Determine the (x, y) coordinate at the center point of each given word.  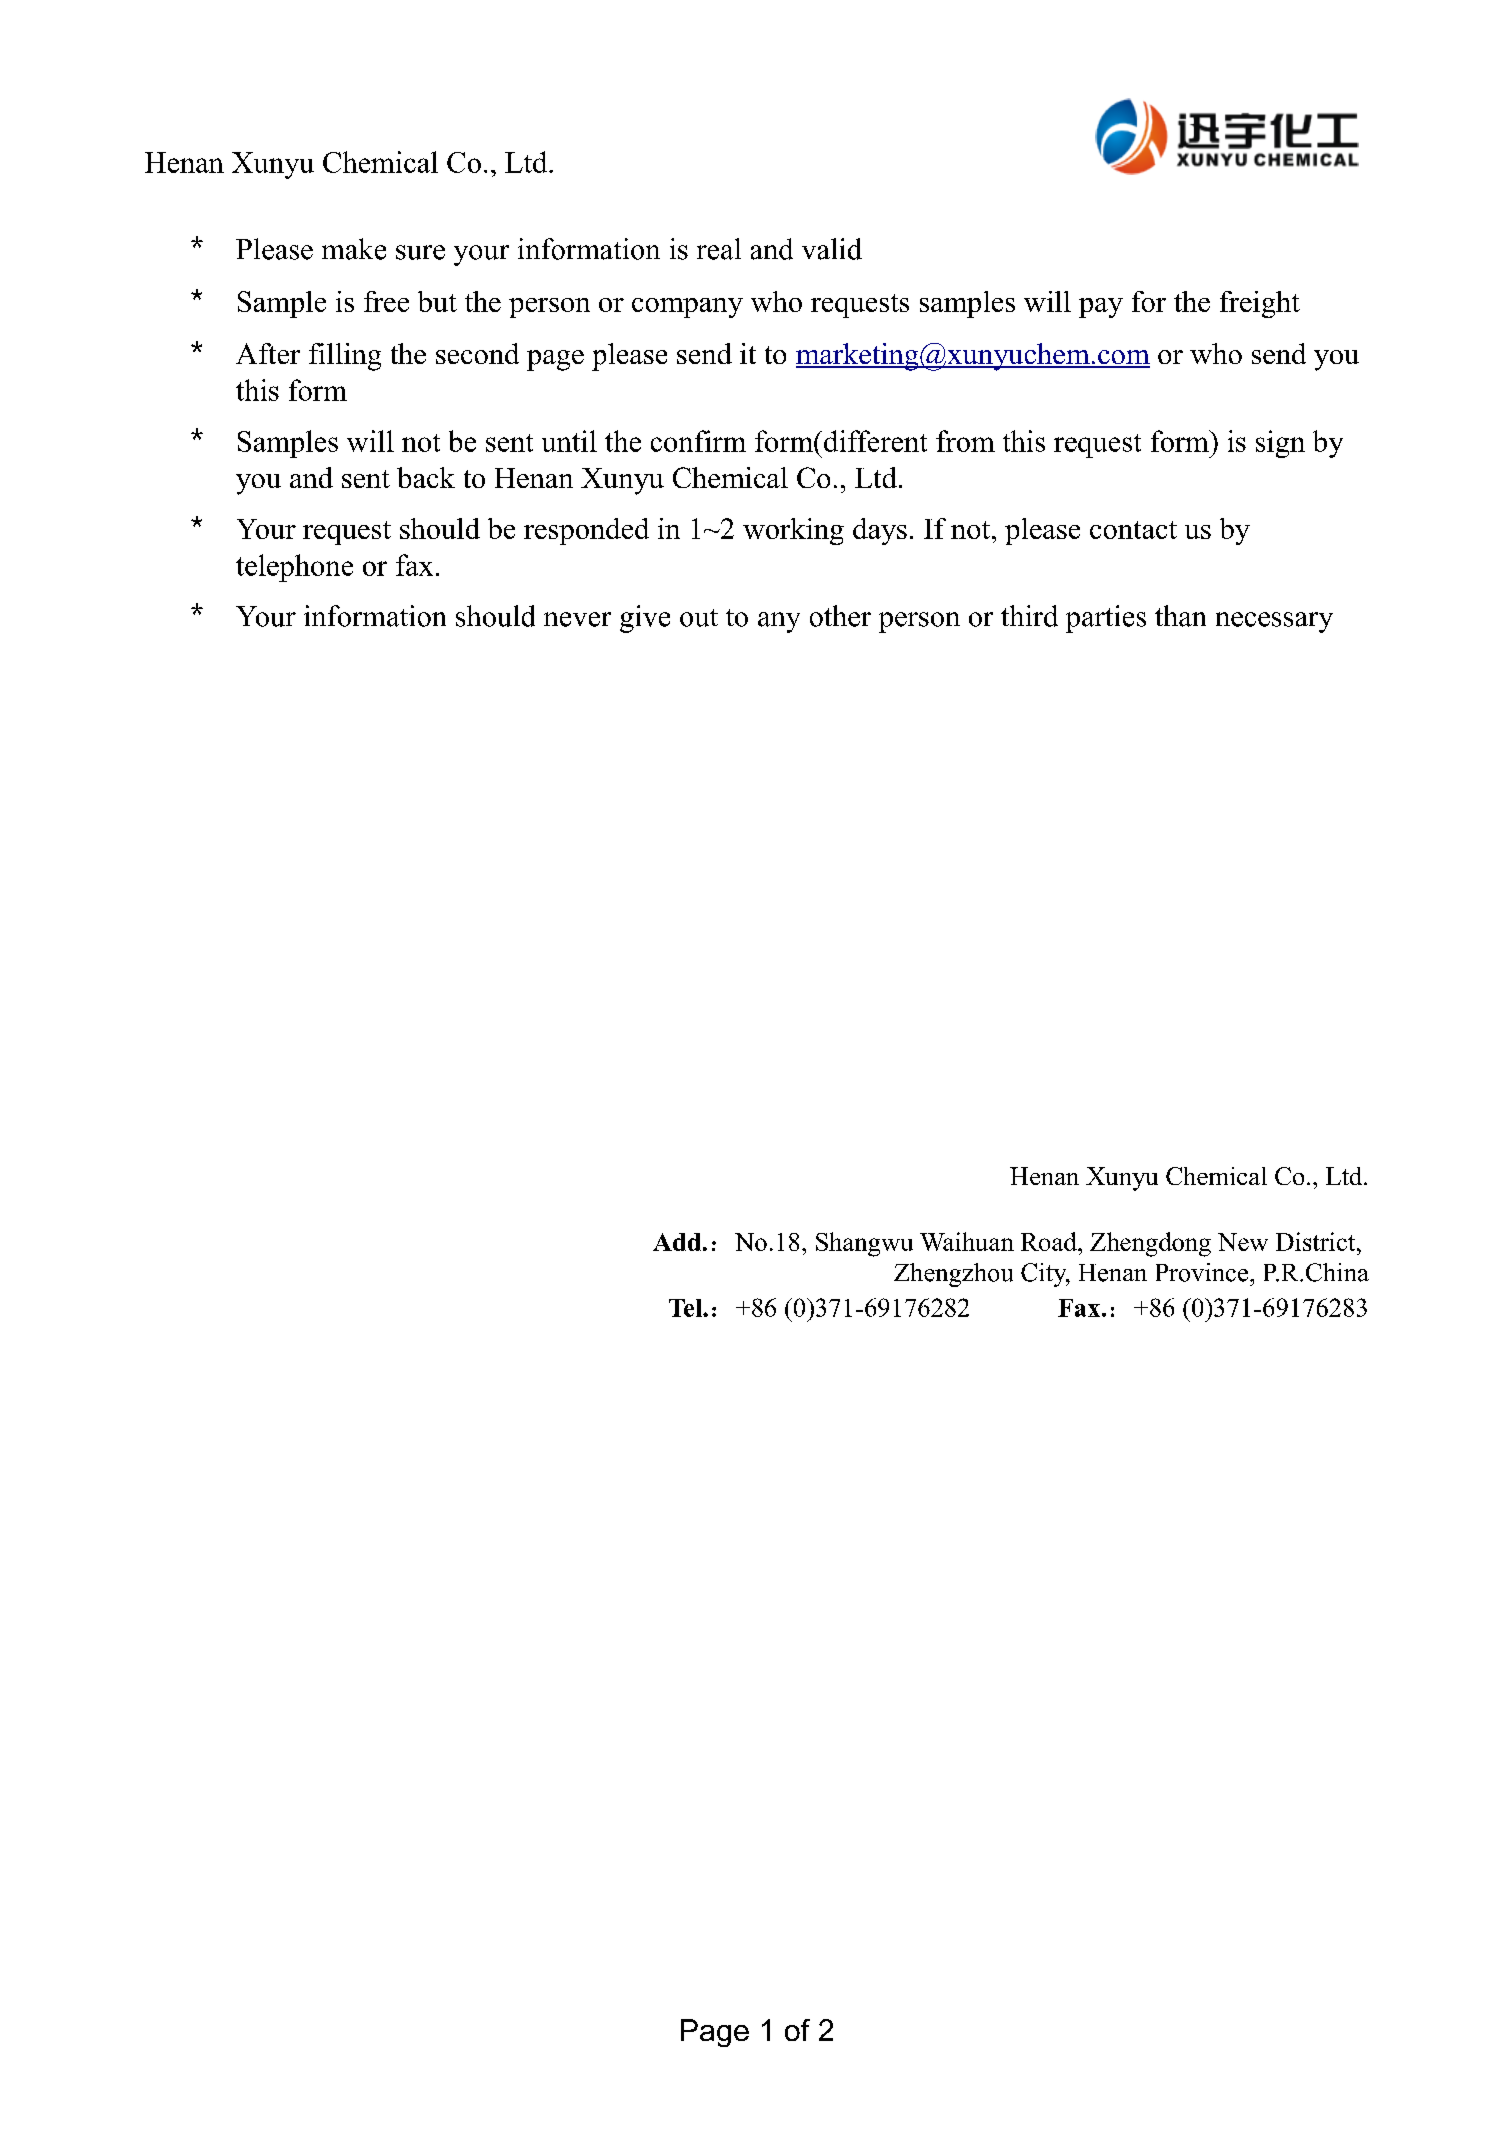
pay (1101, 308)
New (1243, 1242)
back (426, 477)
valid (832, 249)
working (793, 531)
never (577, 619)
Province (1203, 1272)
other (840, 616)
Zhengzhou (953, 1275)
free (386, 301)
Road (1050, 1241)
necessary (1274, 622)
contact (1133, 530)
